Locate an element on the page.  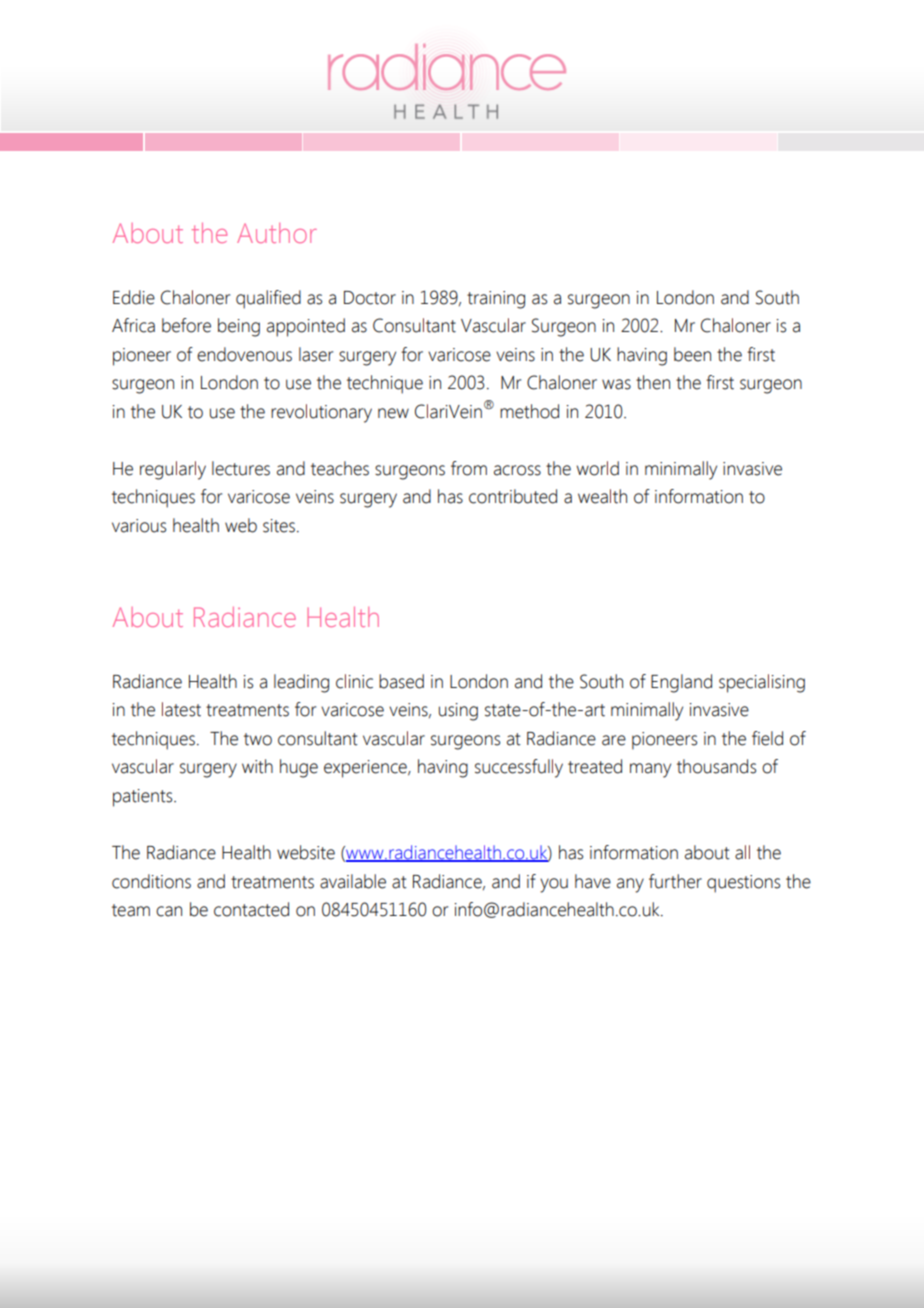
training is located at coordinates (496, 300).
